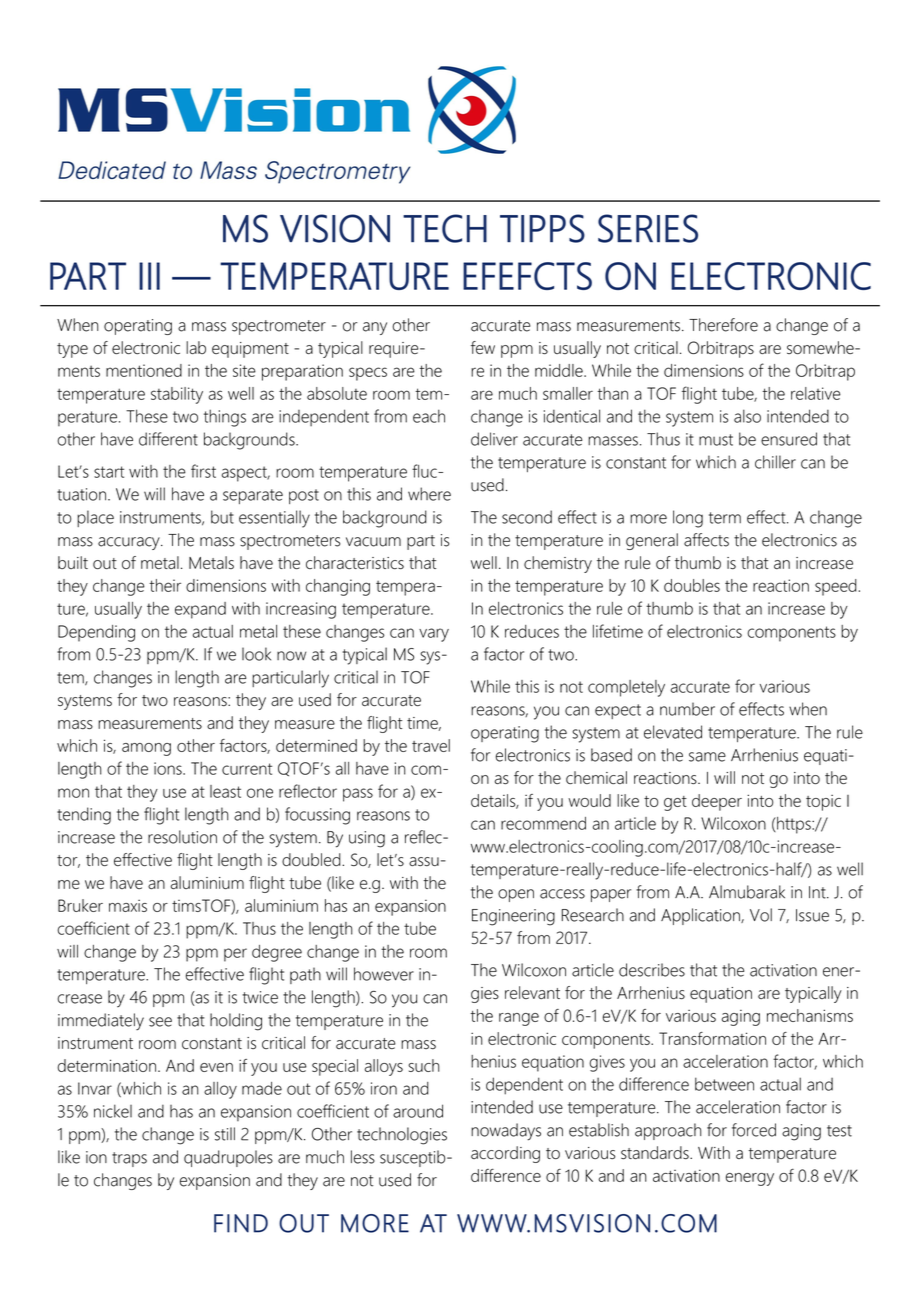 This document has width=924, height=1308. Describe the element at coordinates (723, 325) in the document. I see `Therefore` at that location.
